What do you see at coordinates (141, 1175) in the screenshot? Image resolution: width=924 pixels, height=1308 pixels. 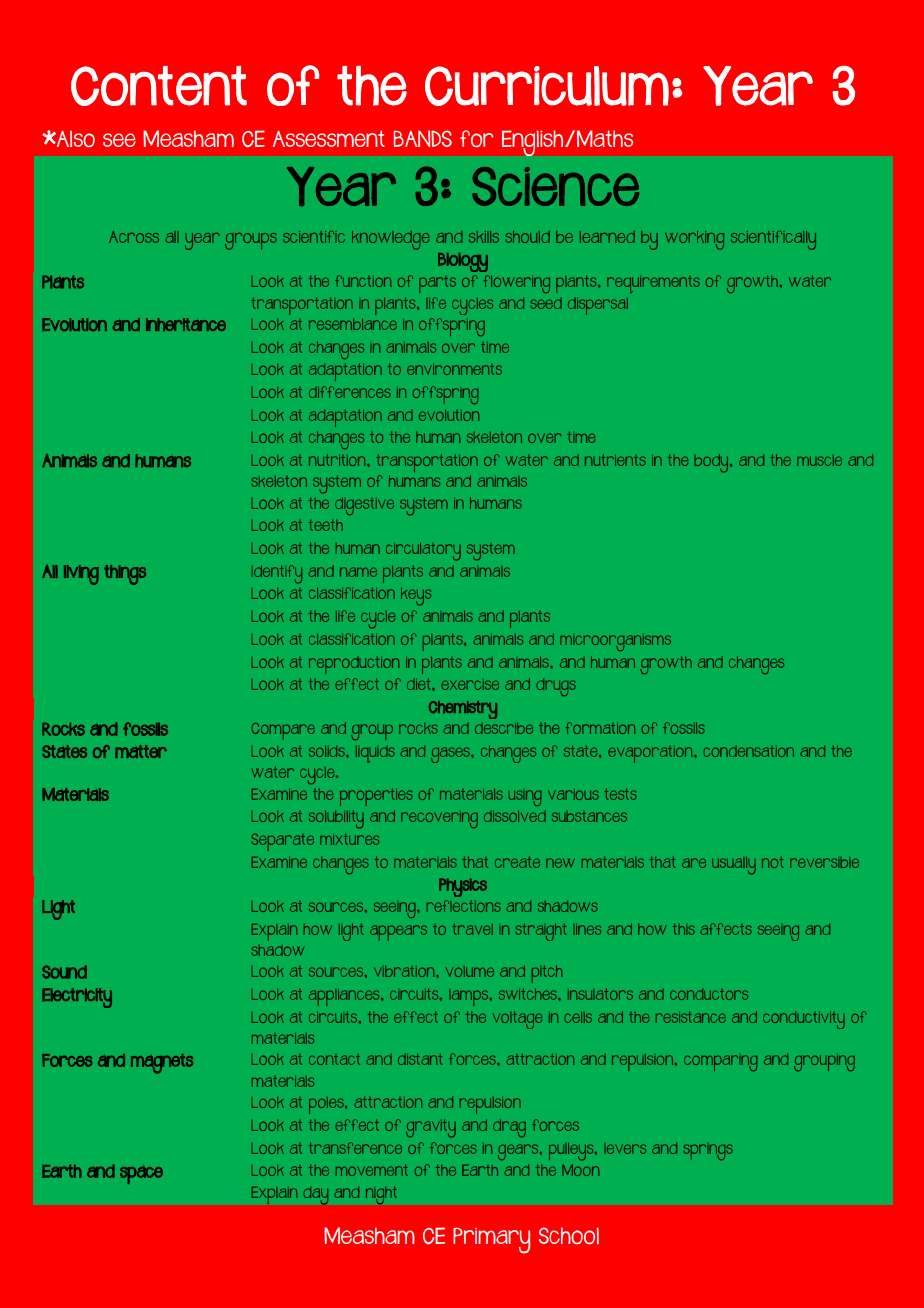 I see `space` at bounding box center [141, 1175].
